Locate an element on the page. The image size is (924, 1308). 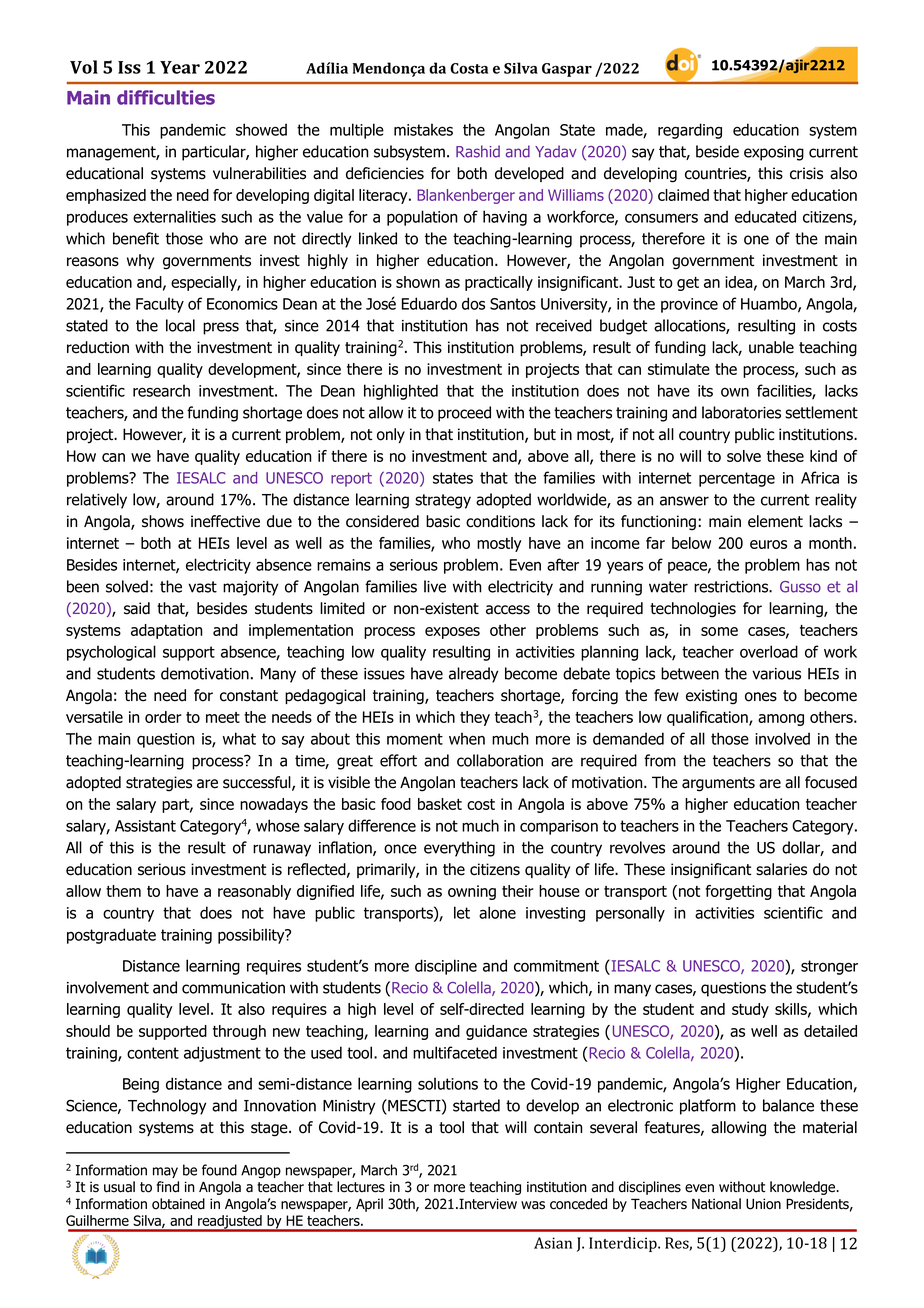
obtained is located at coordinates (178, 1204).
